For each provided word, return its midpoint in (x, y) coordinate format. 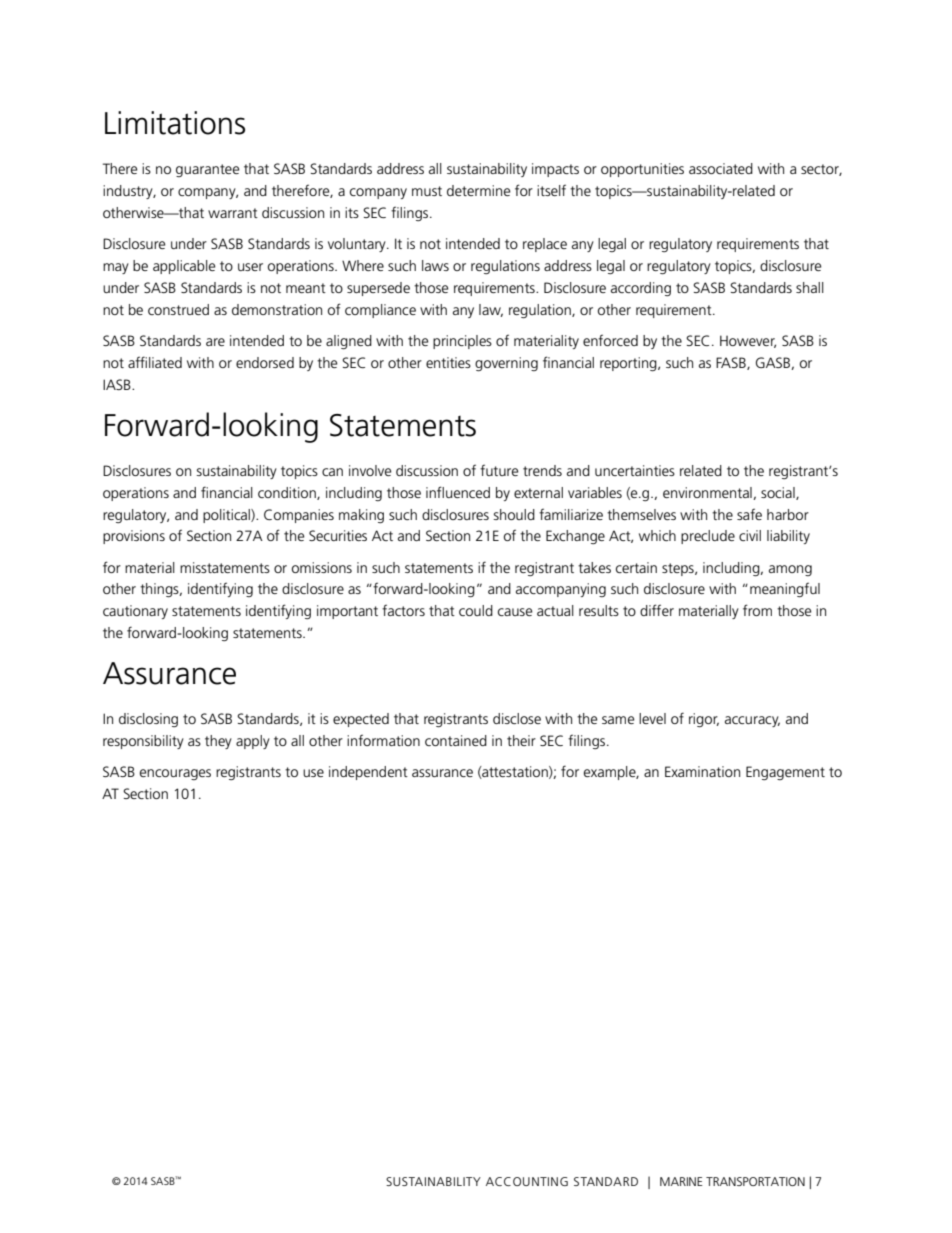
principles (462, 342)
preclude (708, 537)
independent (368, 773)
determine (478, 190)
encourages (175, 774)
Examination (702, 771)
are (215, 342)
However (748, 341)
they (218, 742)
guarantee (207, 170)
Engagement (785, 773)
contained (456, 740)
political (227, 516)
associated (721, 168)
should (514, 514)
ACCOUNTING (527, 1181)
